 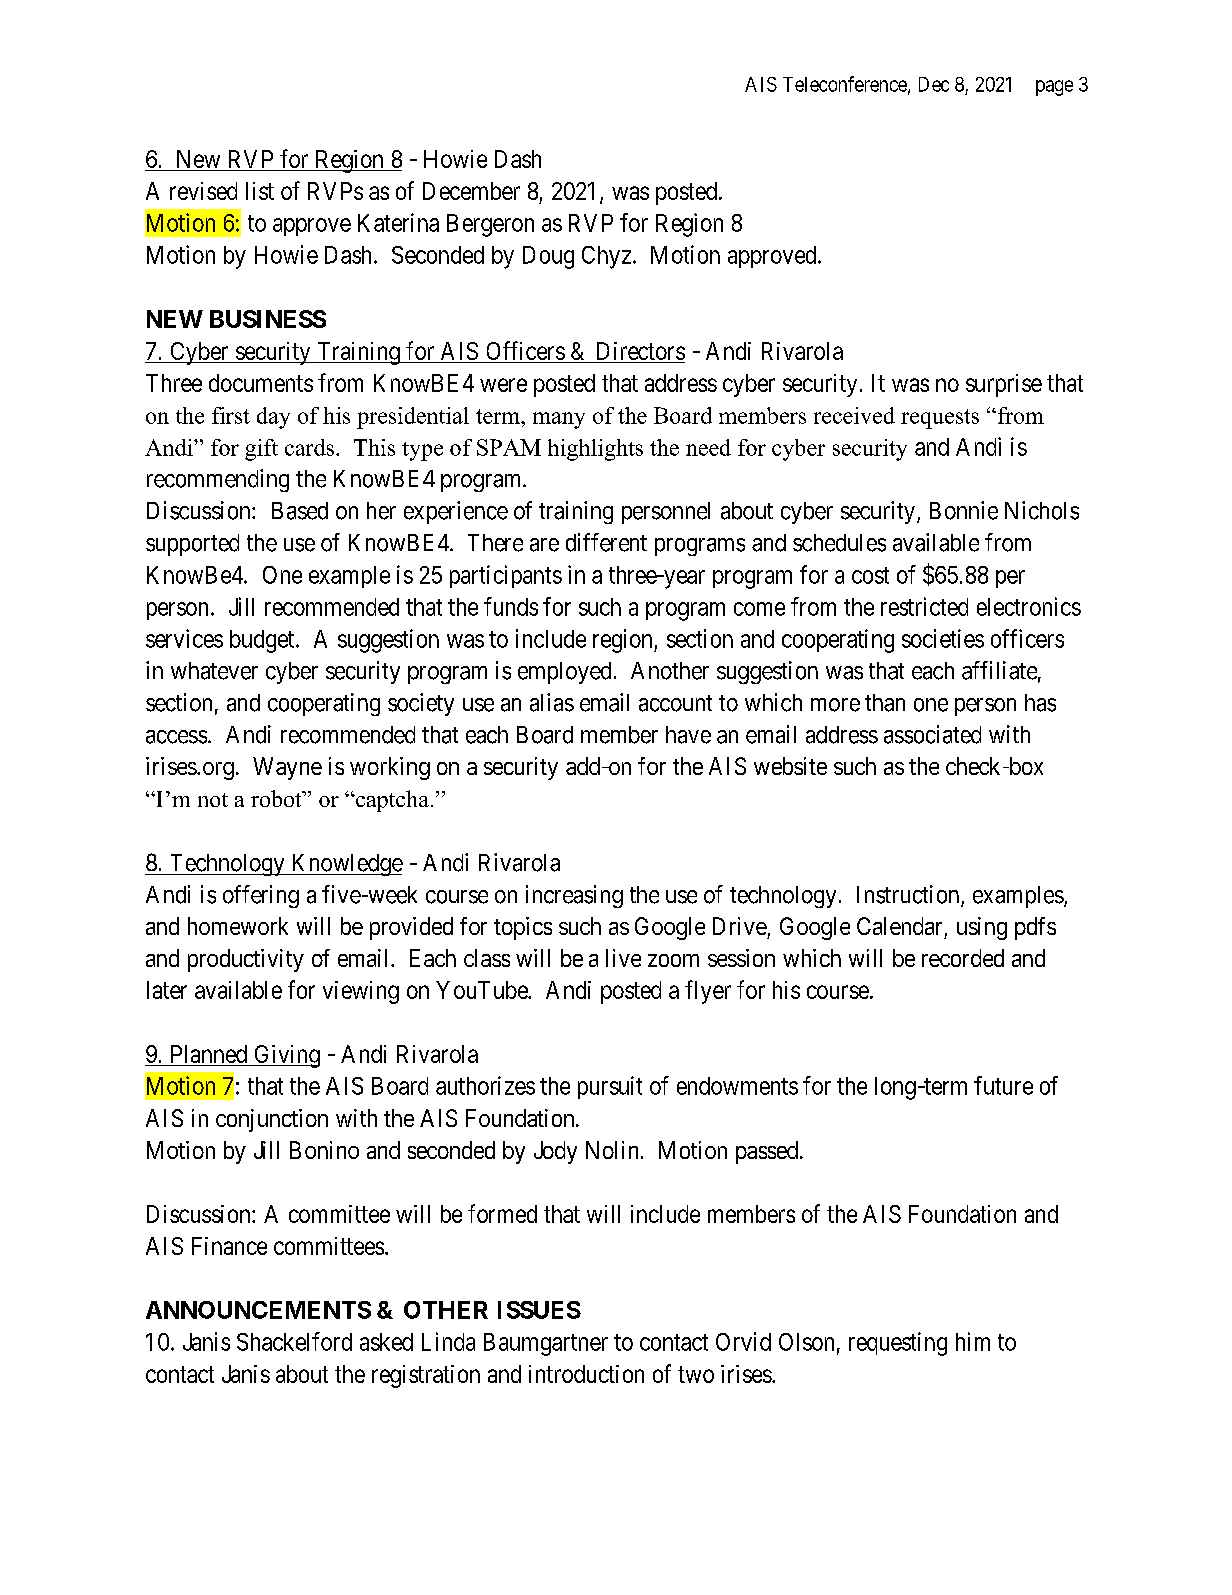 What do you see at coordinates (1003, 1085) in the screenshot?
I see `future` at bounding box center [1003, 1085].
